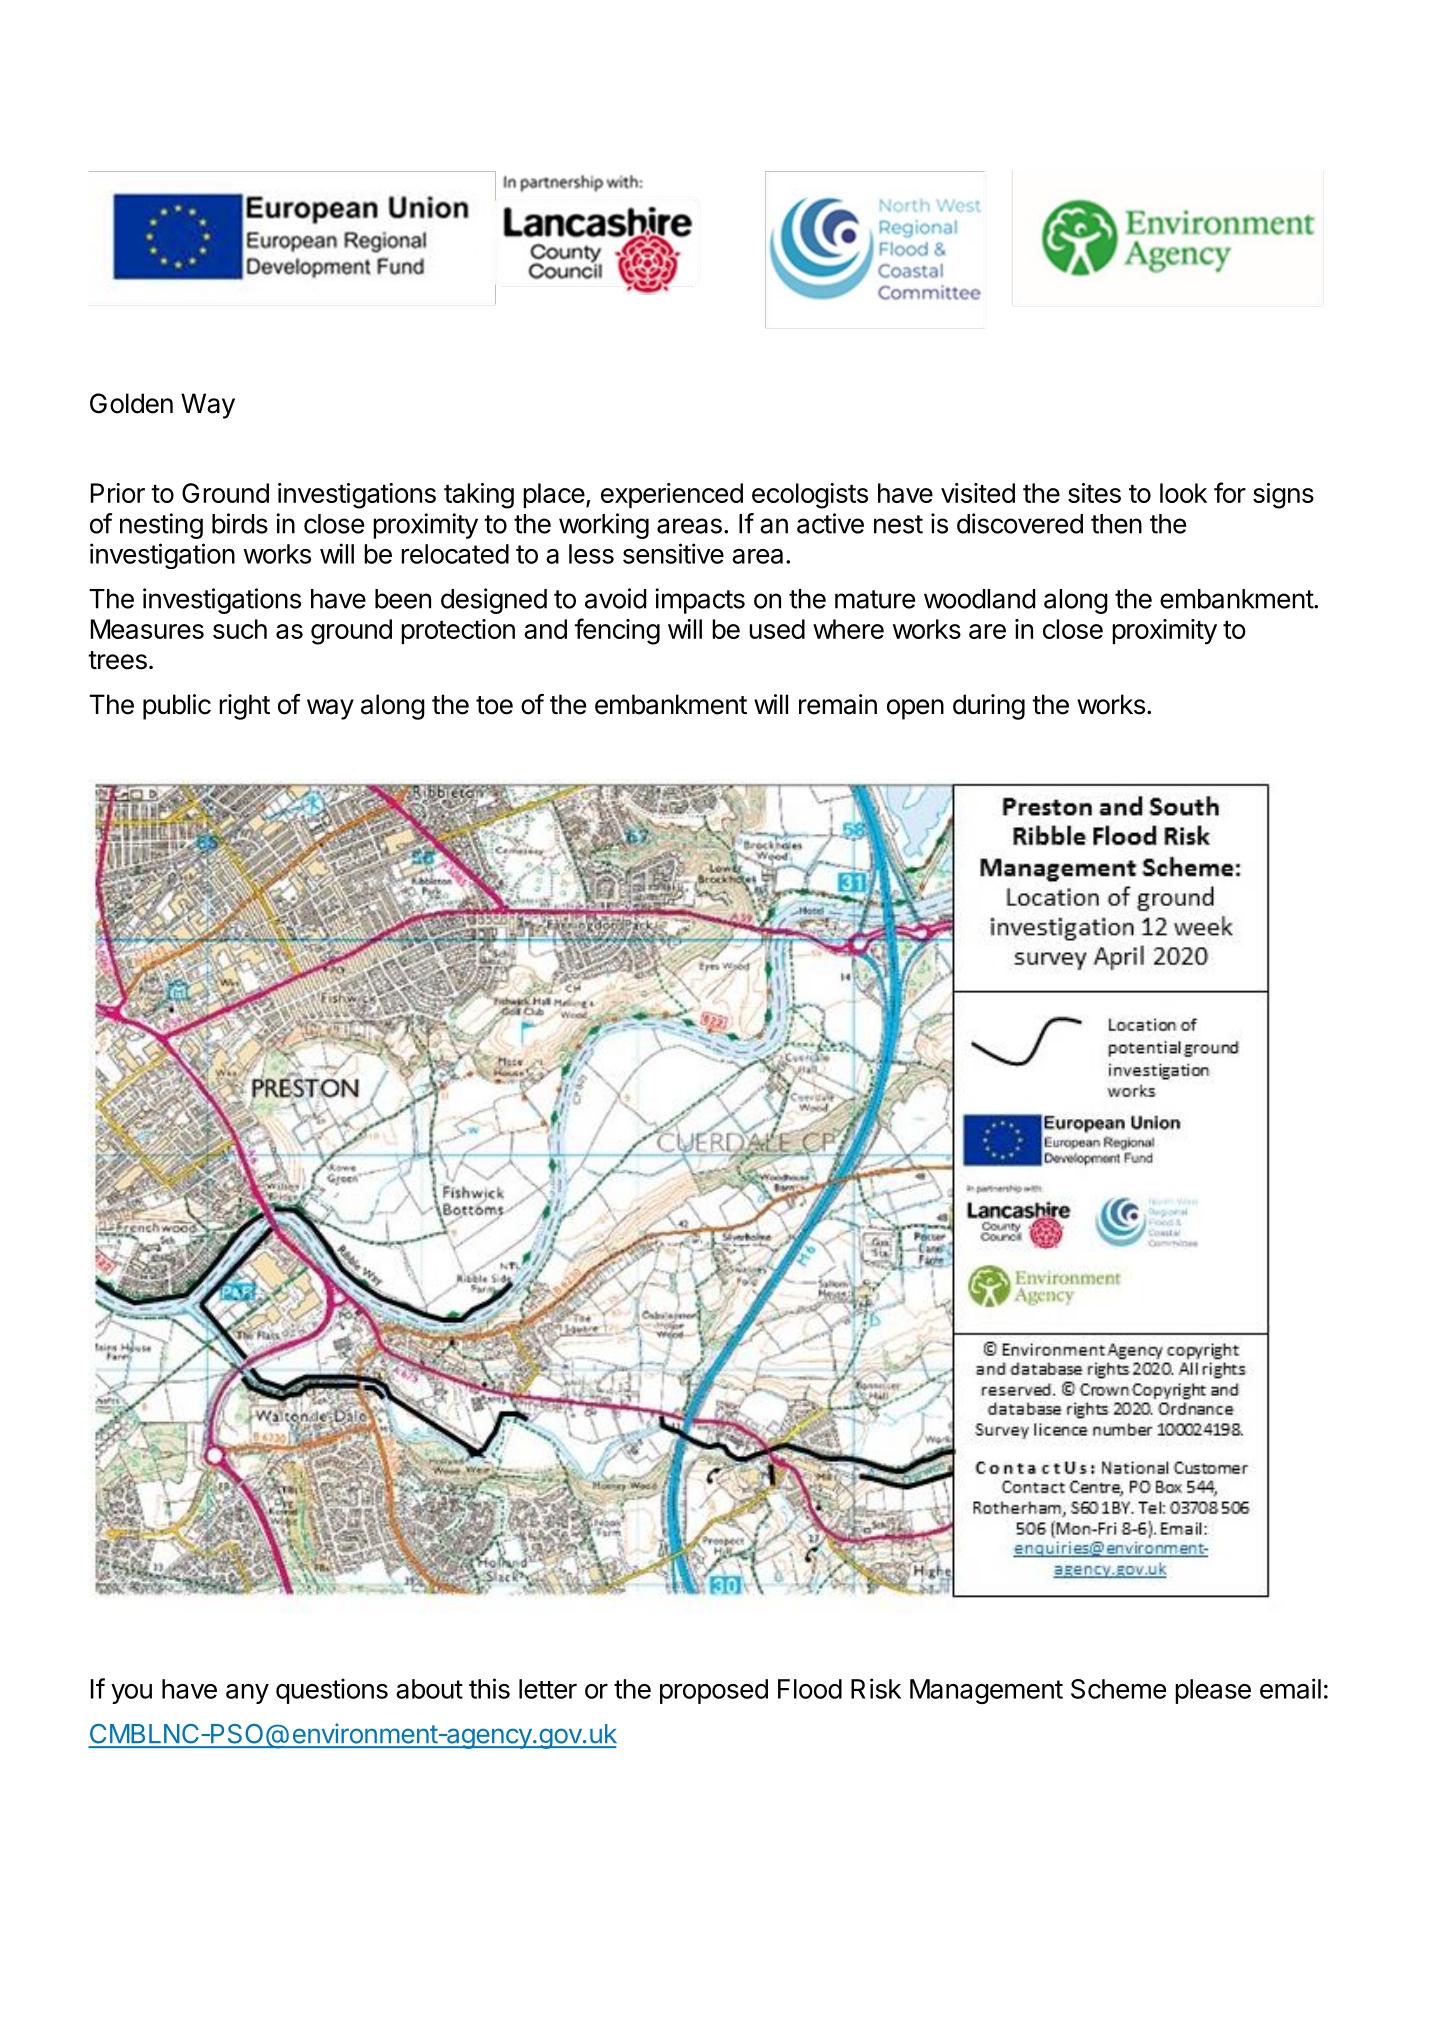 This image has width=1429, height=2022. I want to click on during, so click(989, 707).
